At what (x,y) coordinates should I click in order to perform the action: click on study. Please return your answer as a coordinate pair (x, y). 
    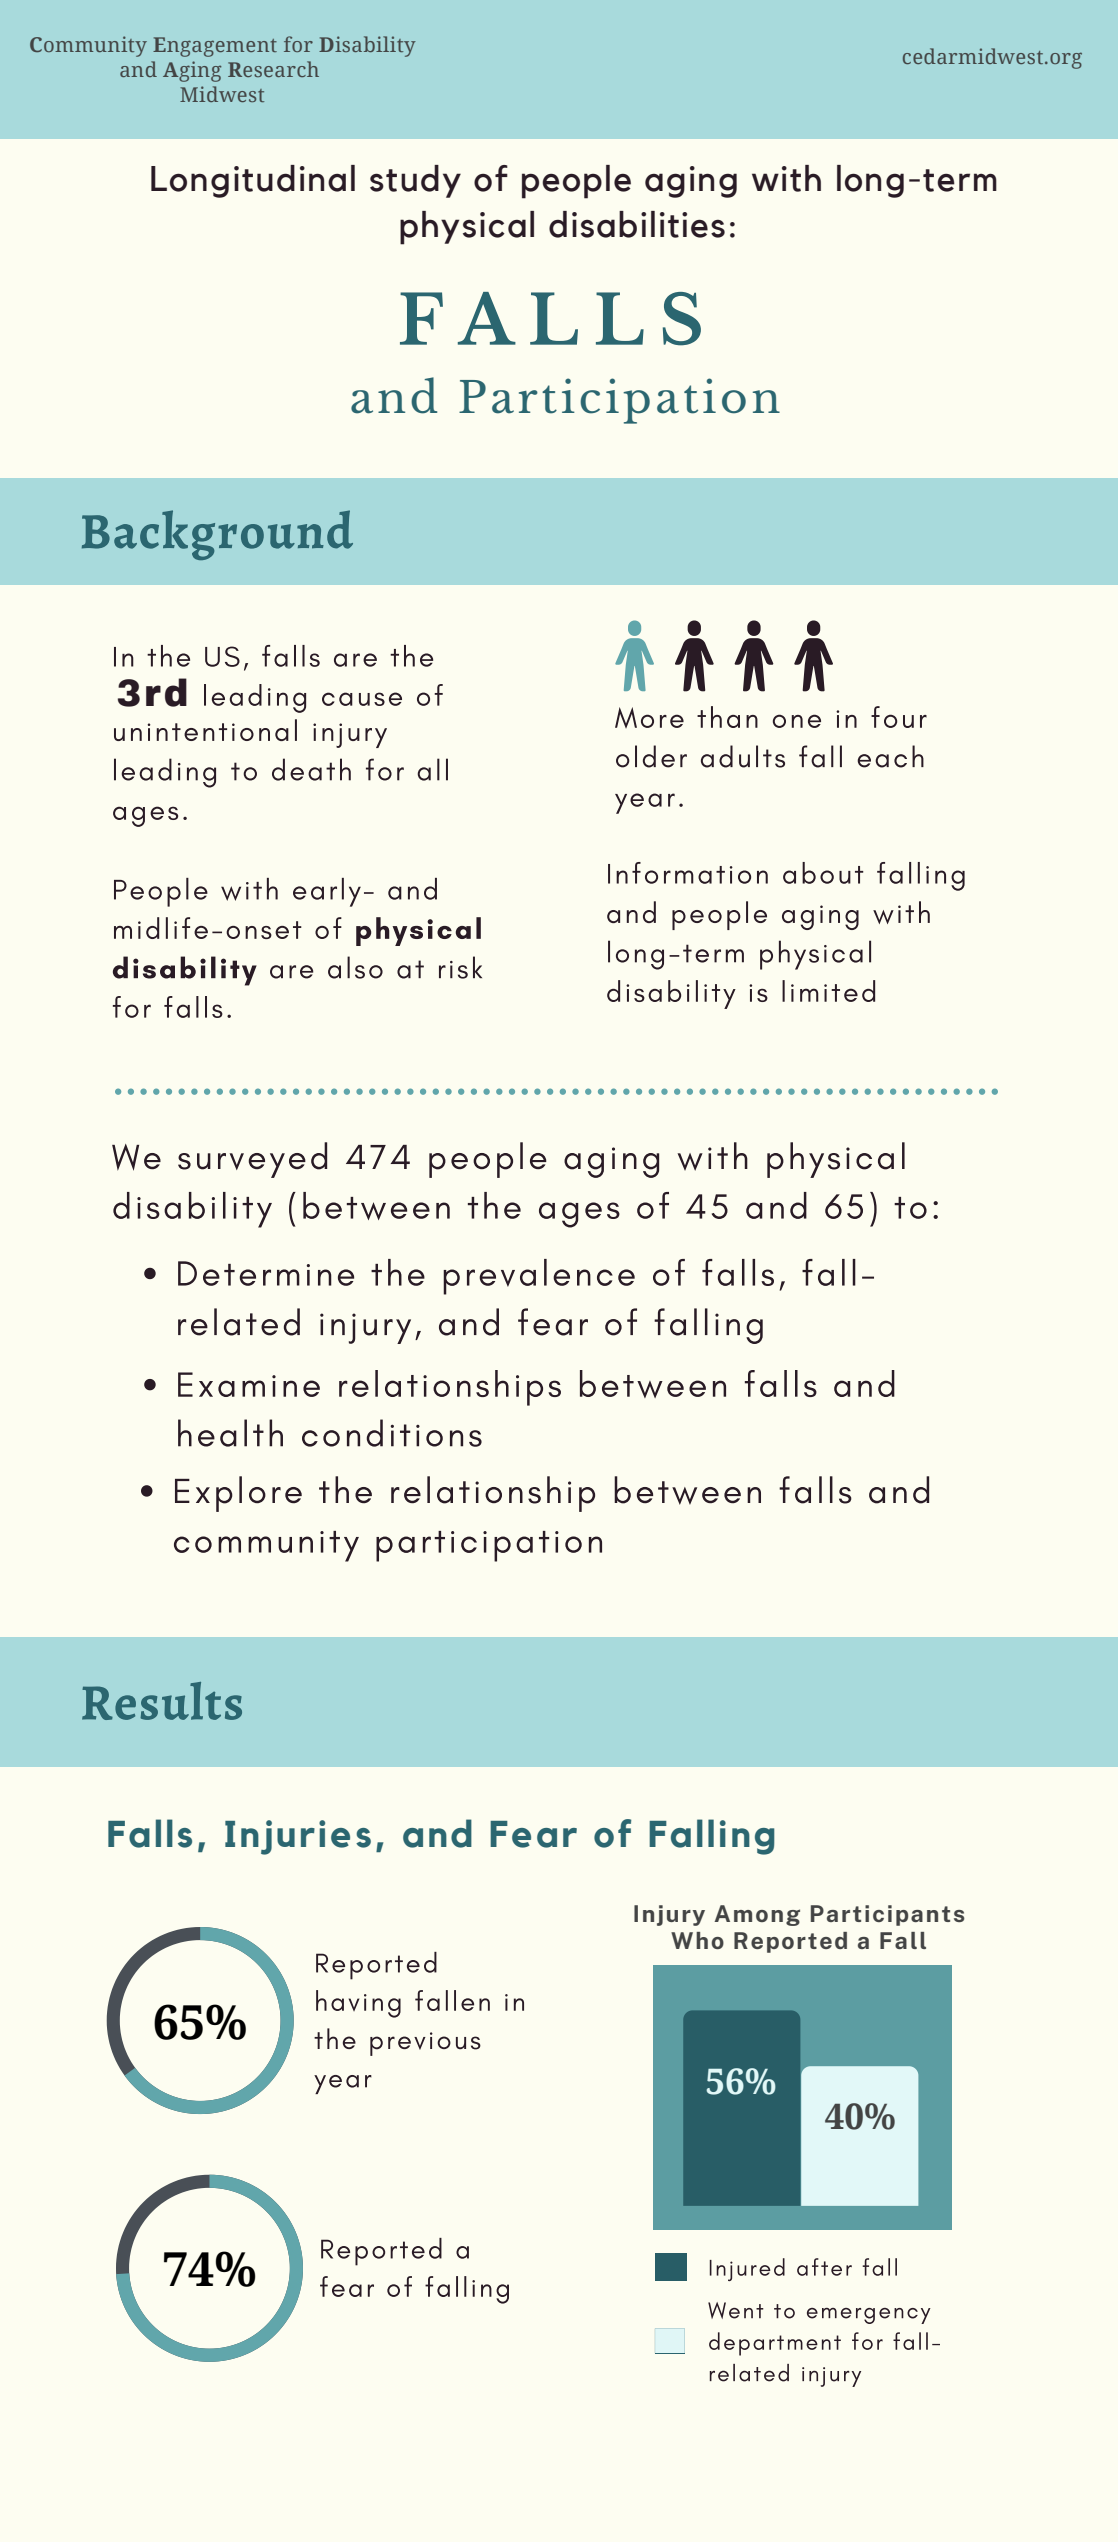
    Looking at the image, I should click on (415, 181).
